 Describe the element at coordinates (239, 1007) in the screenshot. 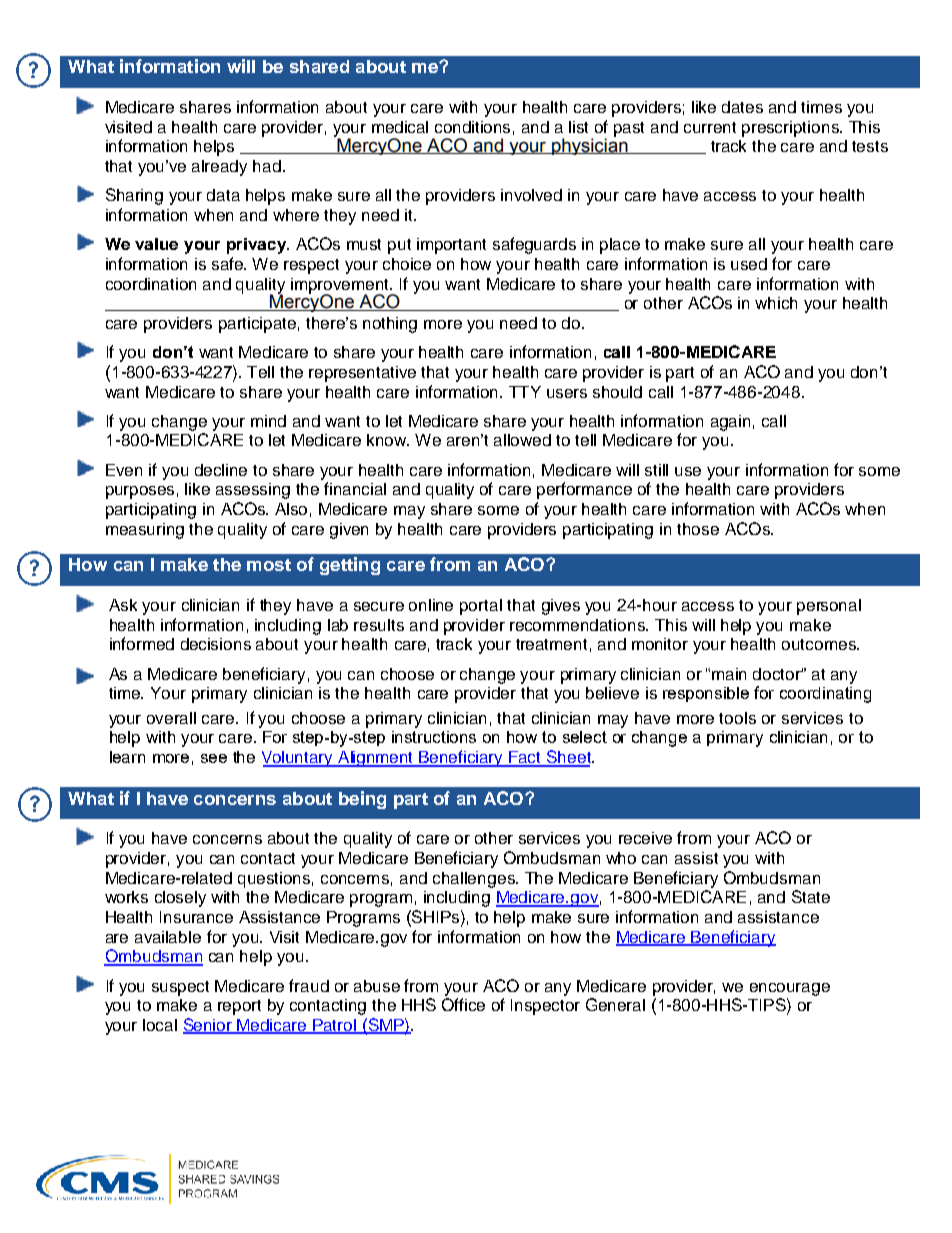

I see `report` at that location.
